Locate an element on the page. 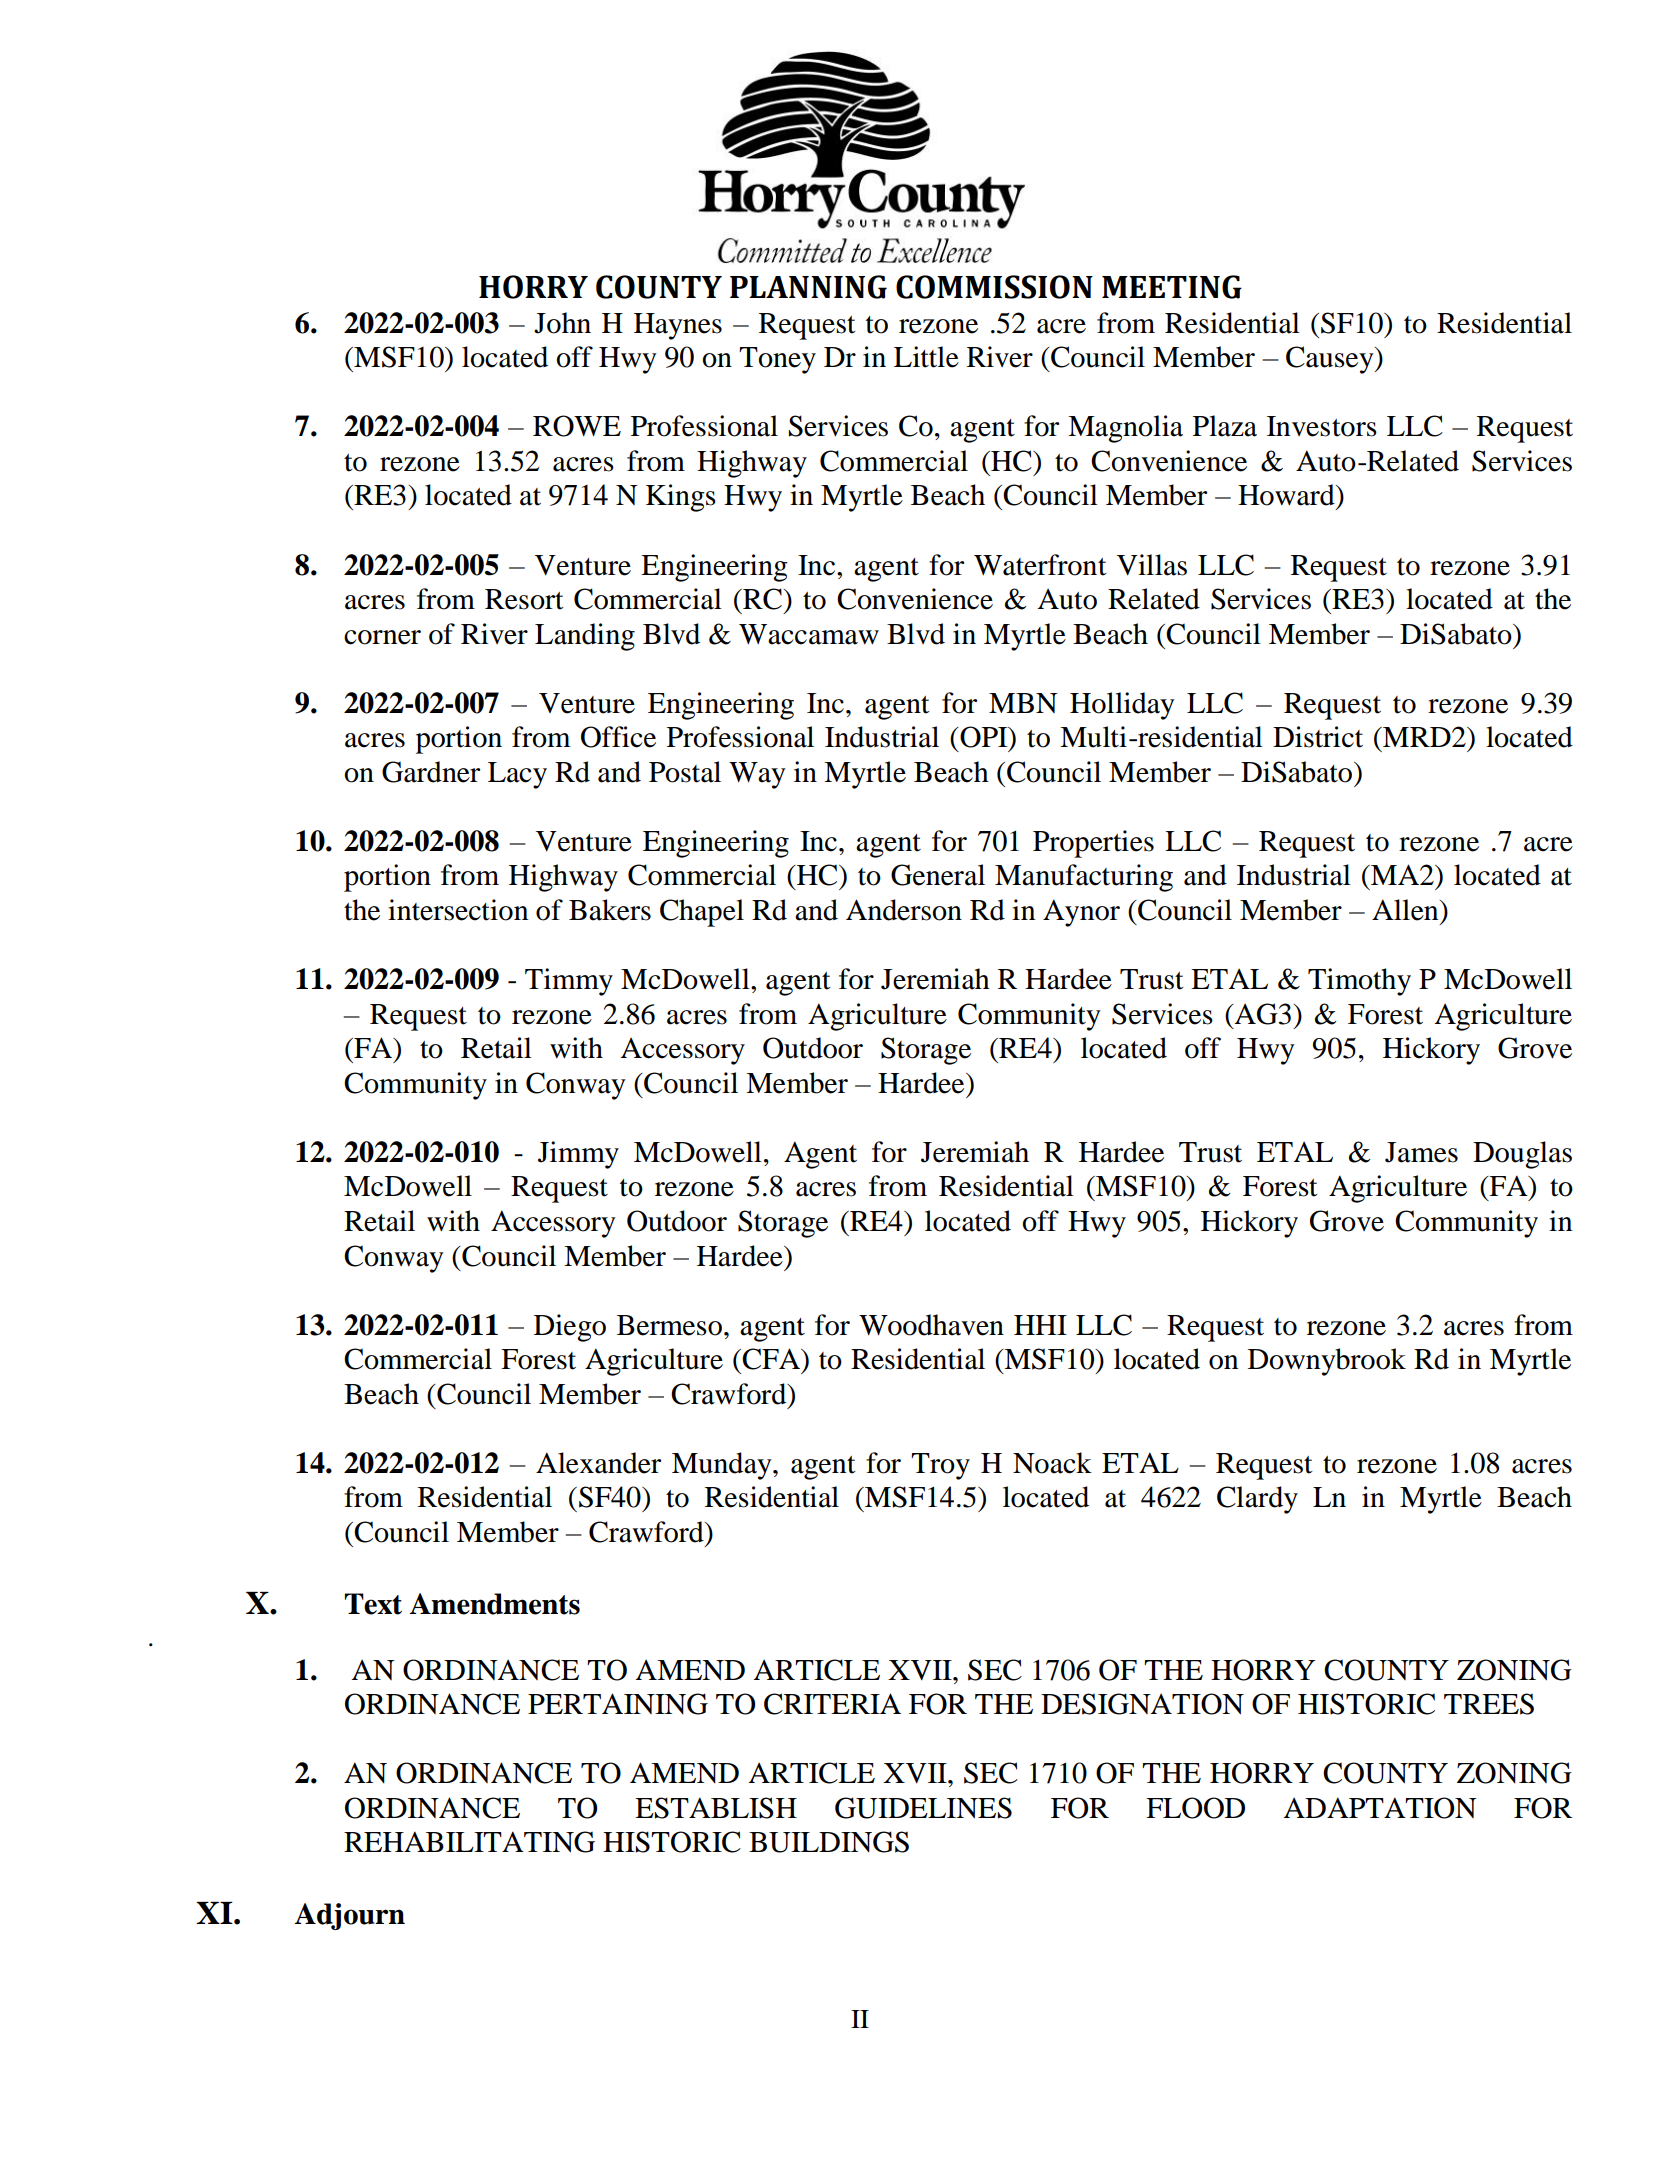  District is located at coordinates (1318, 737).
